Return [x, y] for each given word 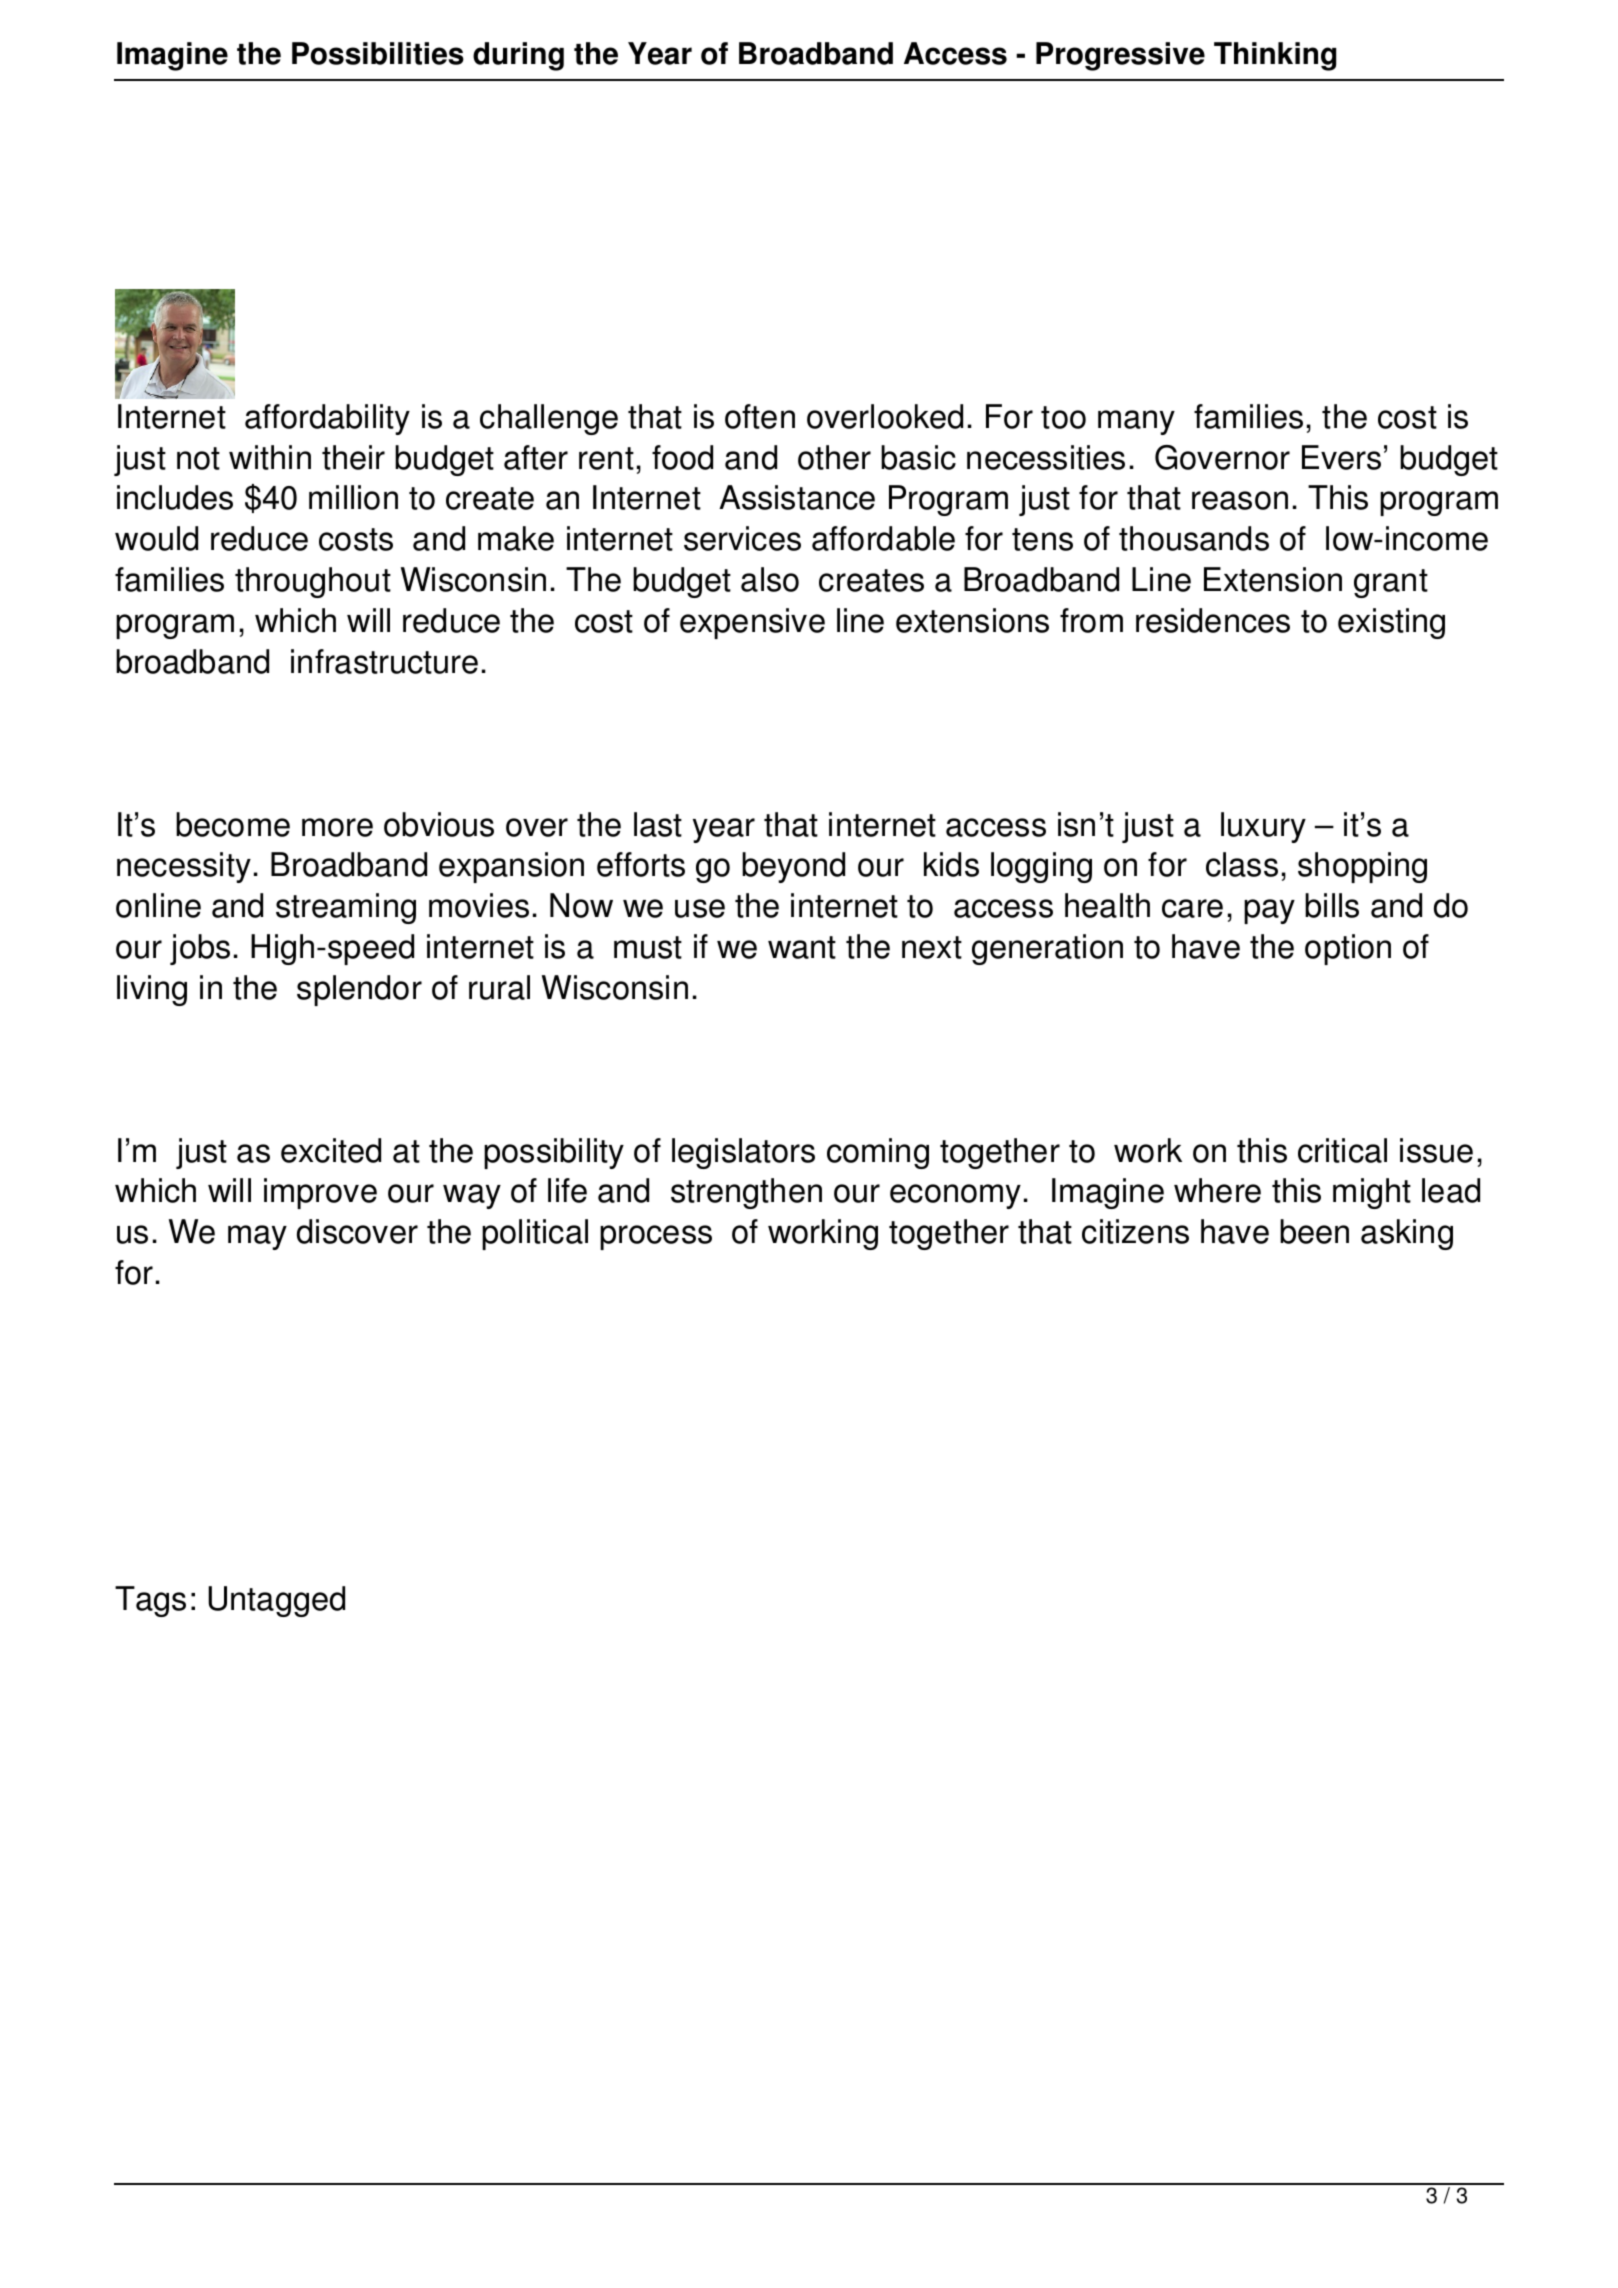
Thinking [1275, 56]
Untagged [276, 1601]
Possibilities [378, 53]
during [518, 56]
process [656, 1237]
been [1314, 1231]
